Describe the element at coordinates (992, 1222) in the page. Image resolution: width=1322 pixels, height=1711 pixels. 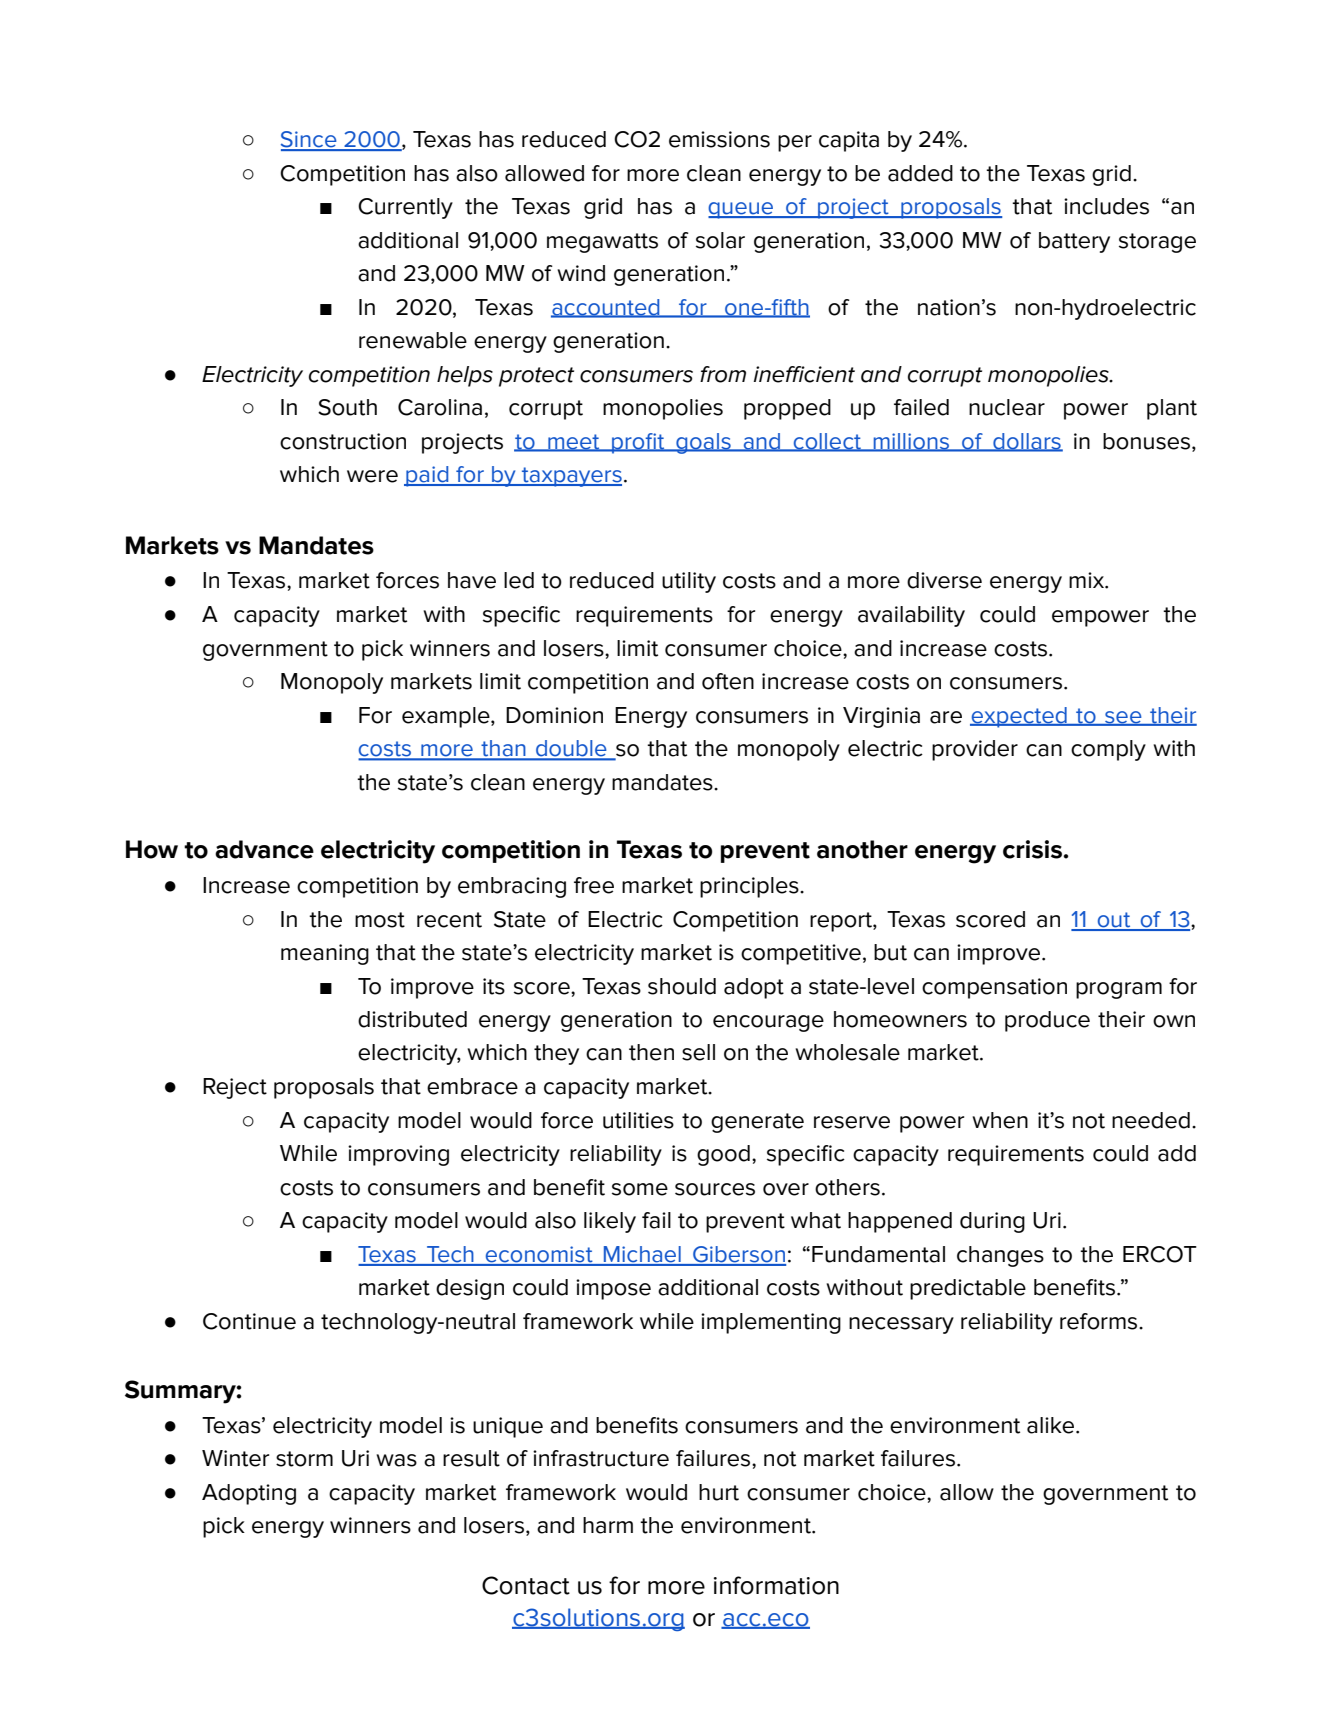
I see `during` at that location.
